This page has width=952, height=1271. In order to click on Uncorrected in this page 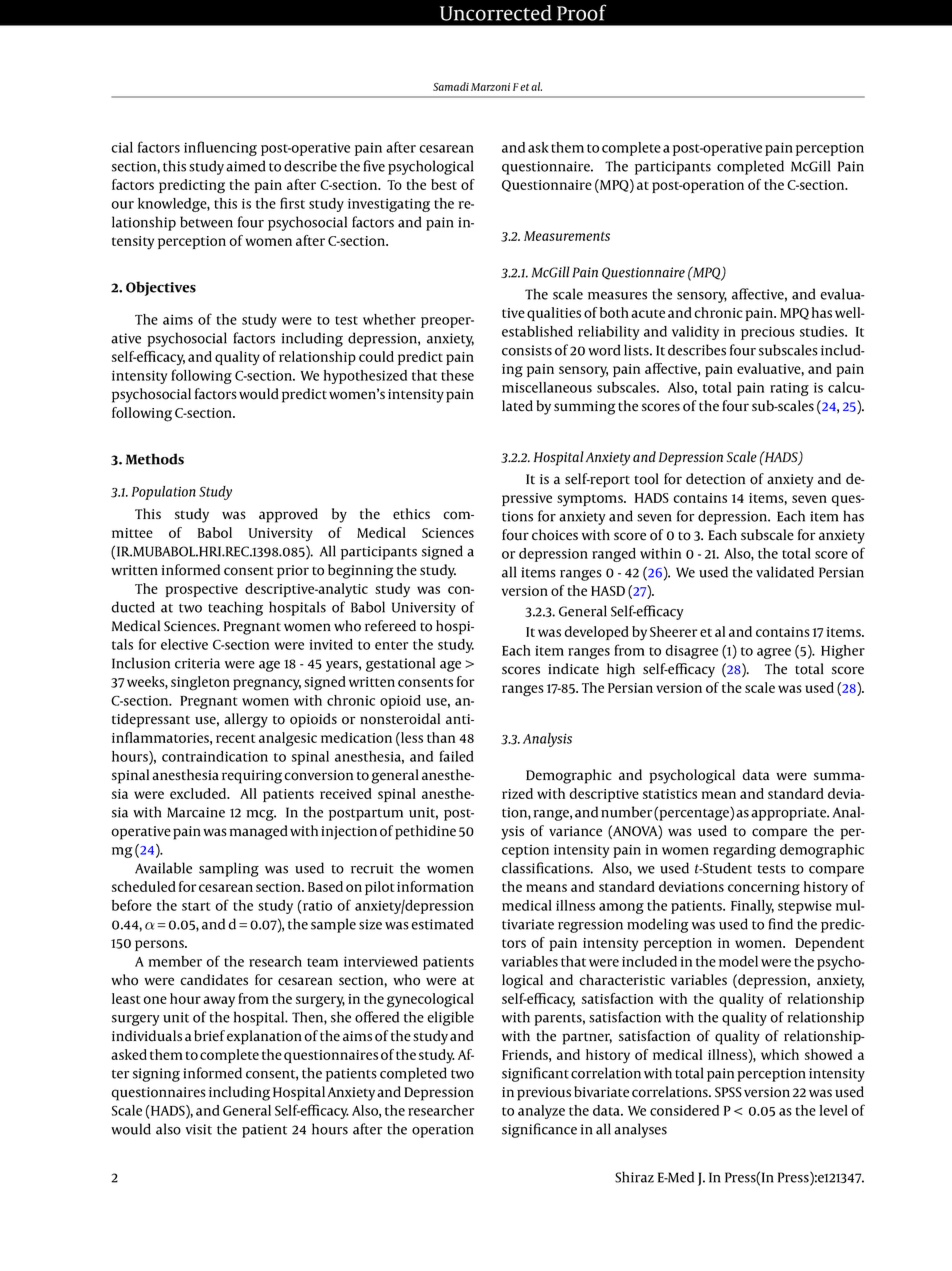, I will do `click(496, 13)`.
